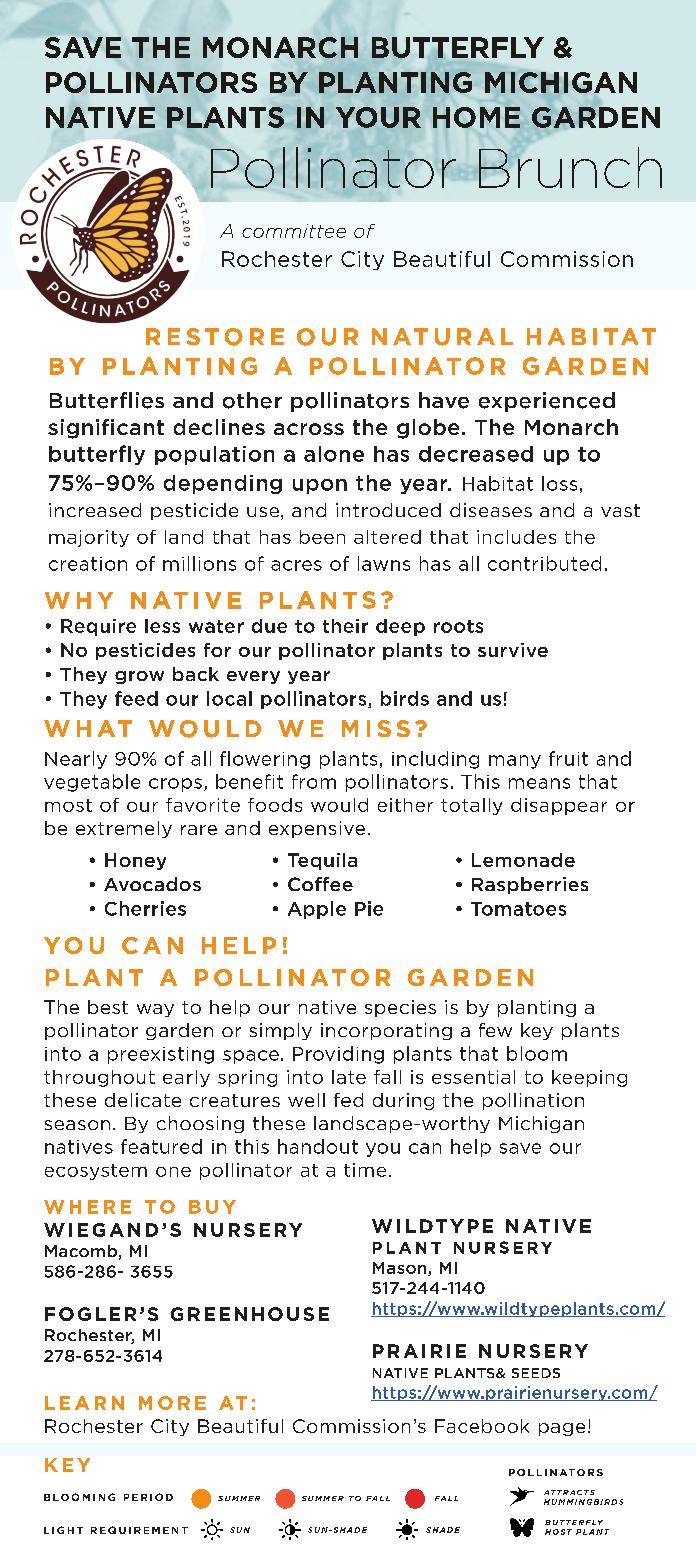 This screenshot has height=1568, width=696. I want to click on expensive, so click(317, 829).
